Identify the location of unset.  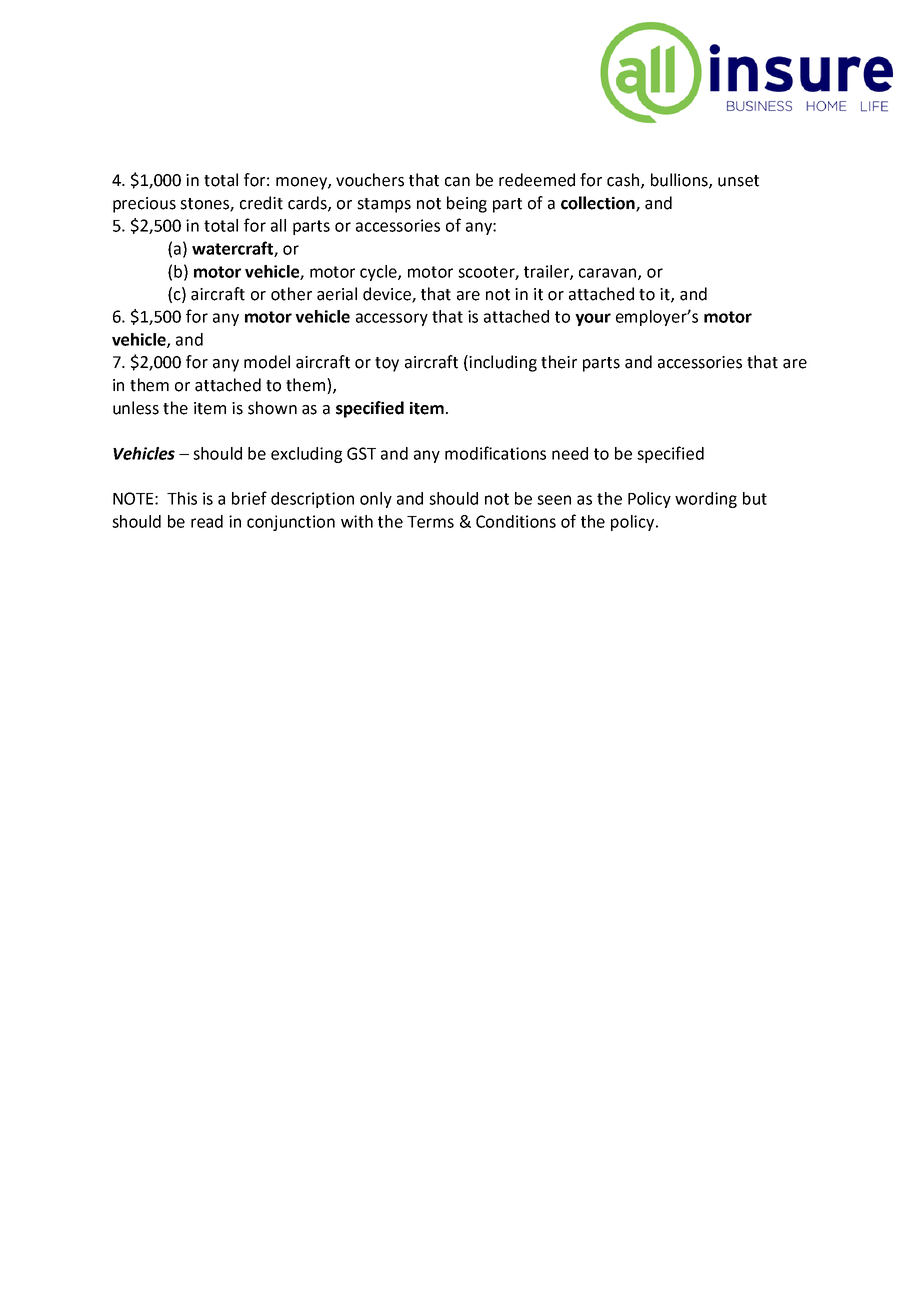
(738, 181).
